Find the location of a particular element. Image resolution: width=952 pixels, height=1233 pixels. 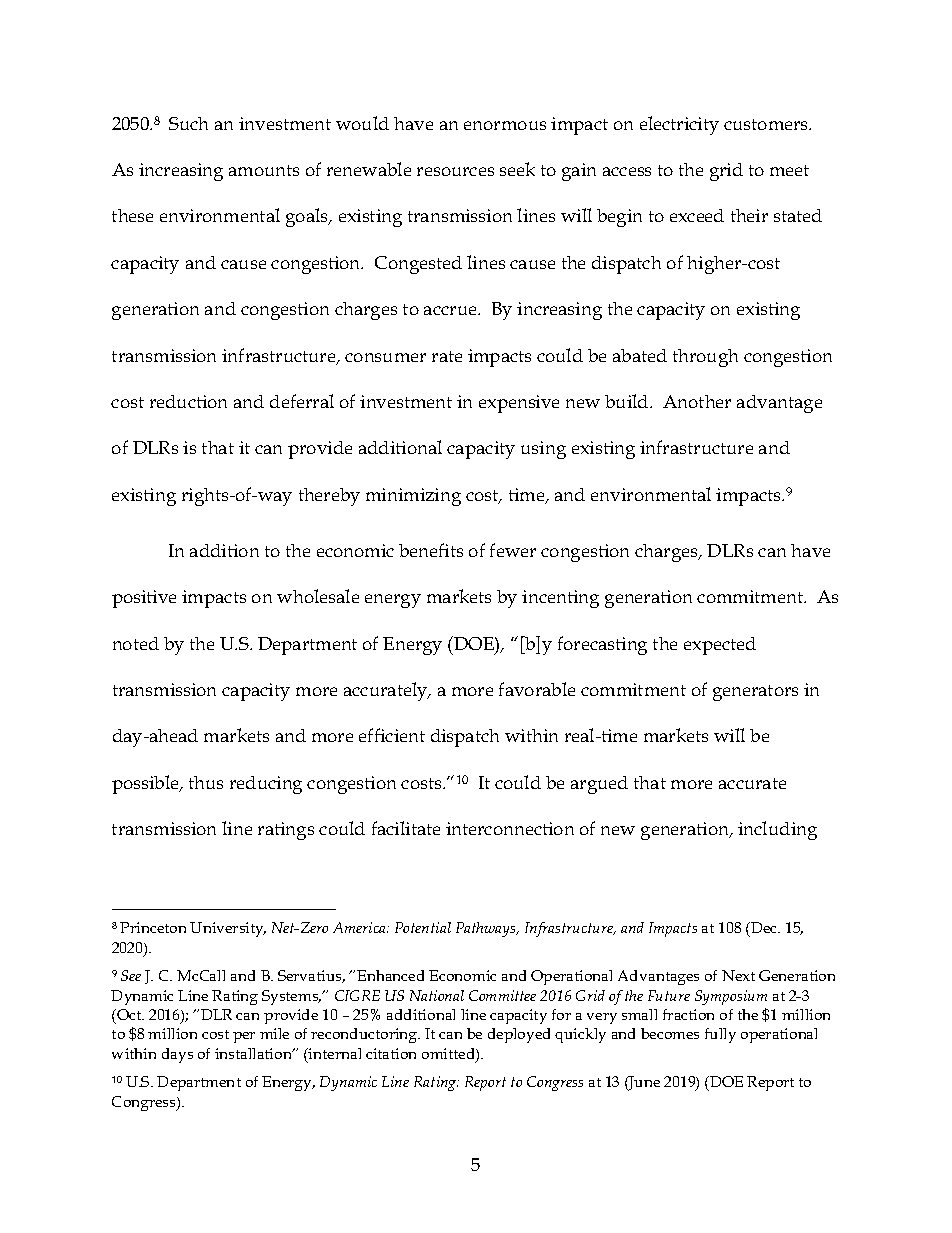

deployed is located at coordinates (519, 1035).
